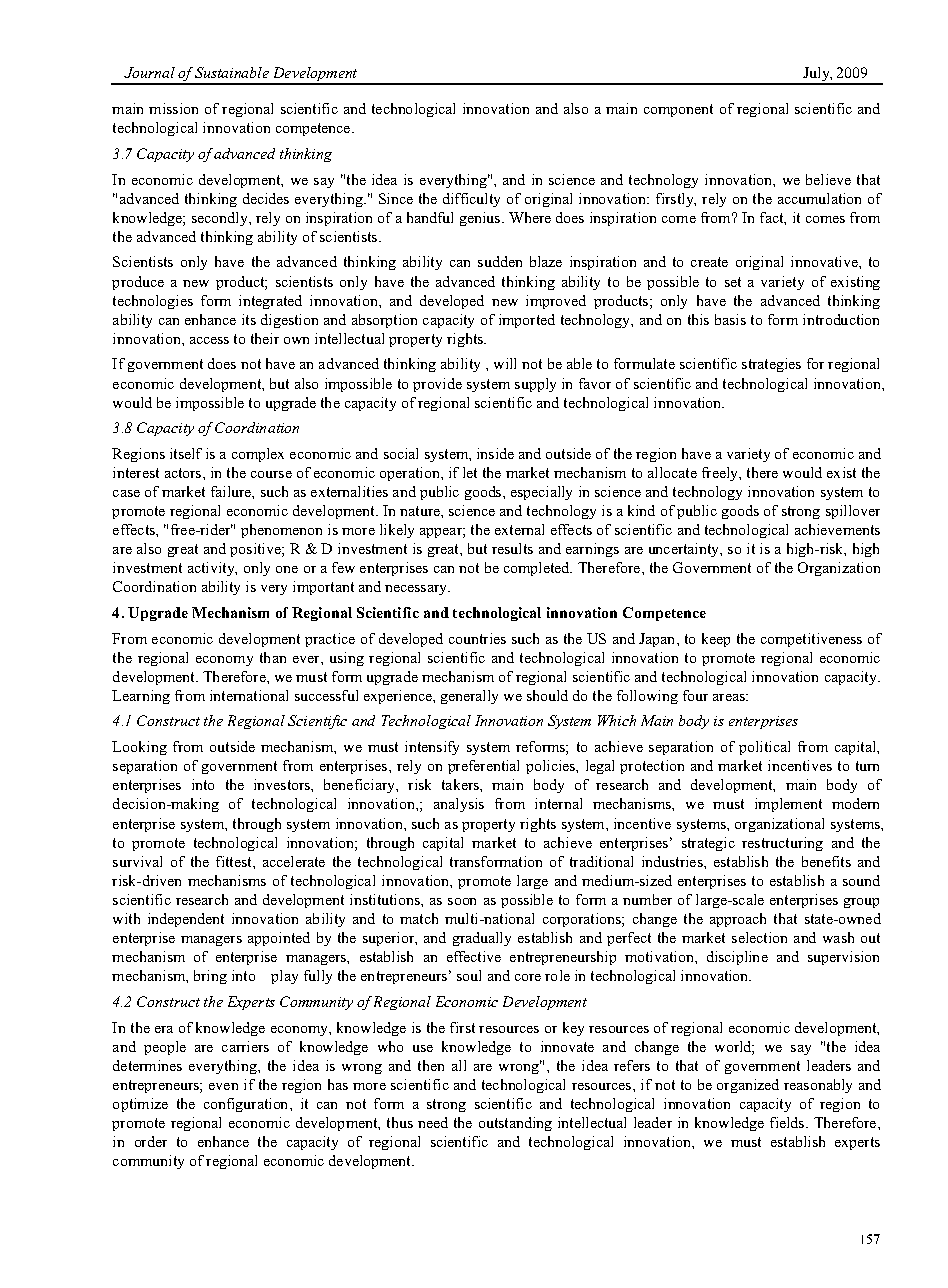 This screenshot has height=1288, width=948. I want to click on configuration, so click(247, 1105).
